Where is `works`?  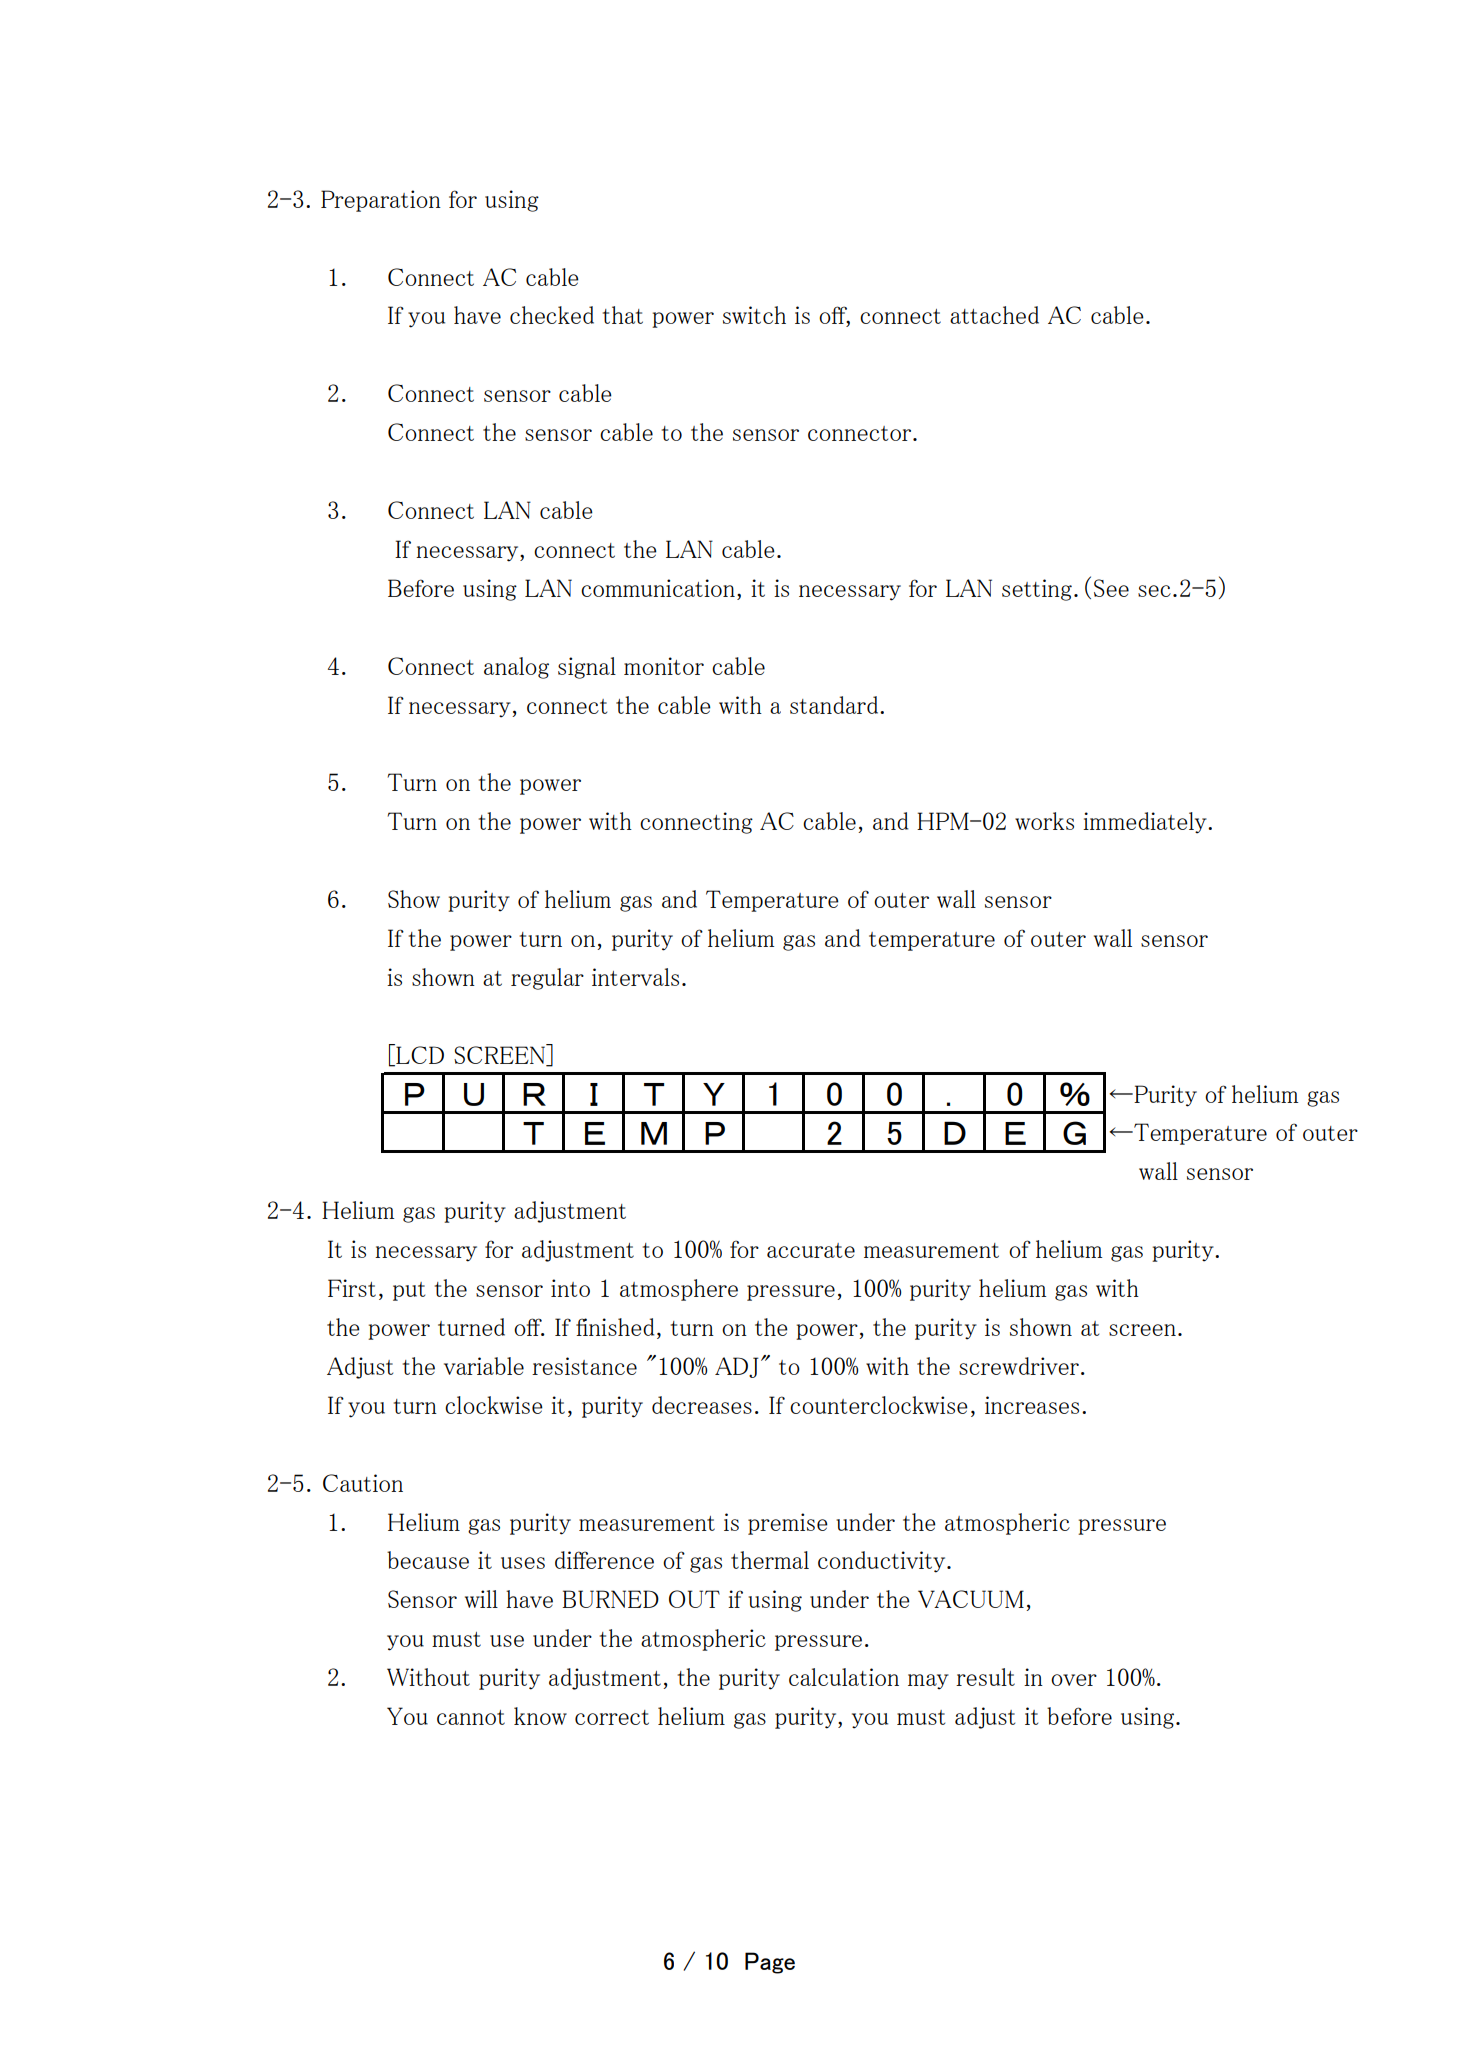 works is located at coordinates (1044, 821).
